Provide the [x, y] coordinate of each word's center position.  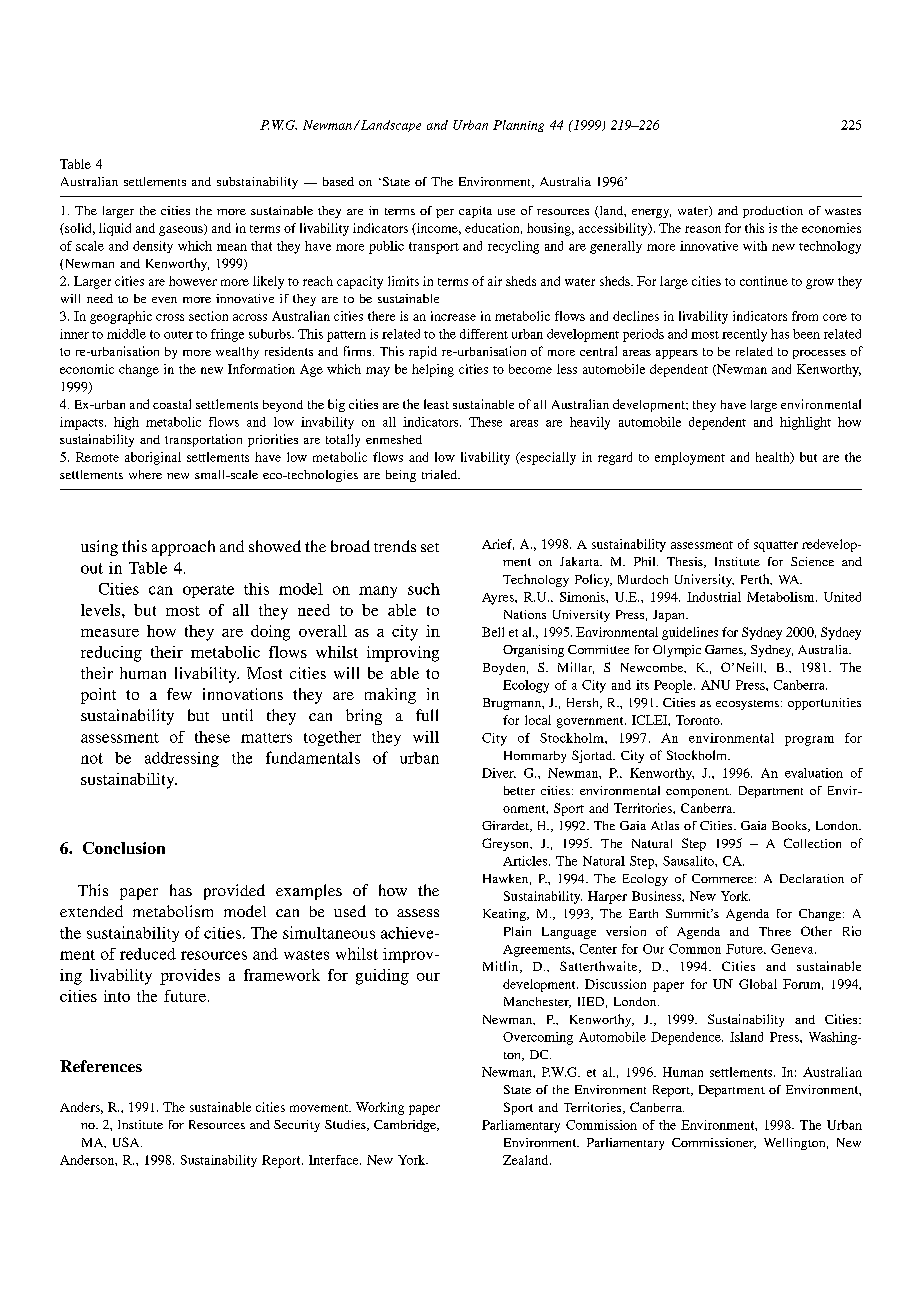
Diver [499, 773]
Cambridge [406, 1126]
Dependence [687, 1038]
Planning [518, 126]
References [101, 1066]
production [773, 212]
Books [790, 826]
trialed [441, 474]
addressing [182, 759]
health [774, 458]
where [145, 474]
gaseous [182, 230]
